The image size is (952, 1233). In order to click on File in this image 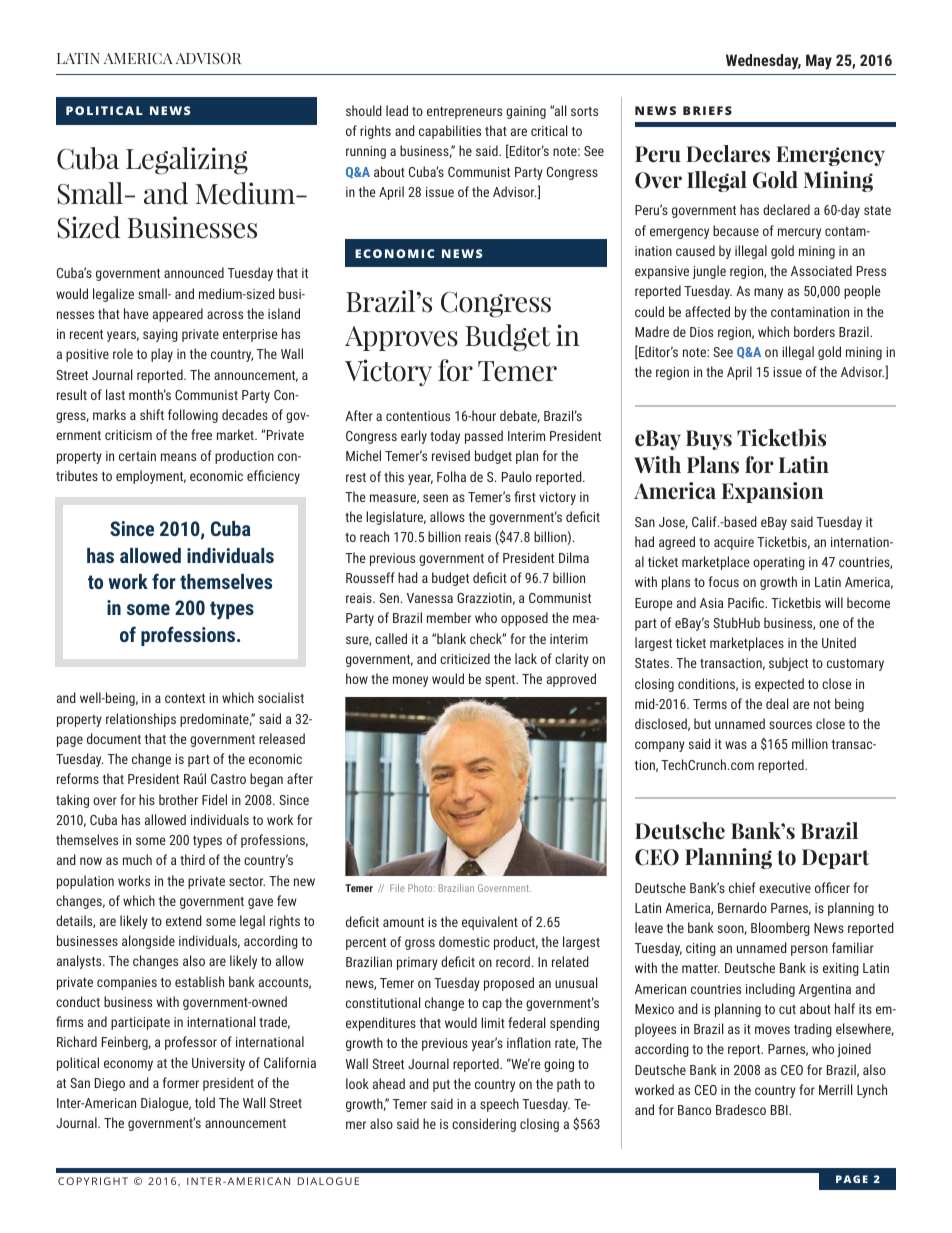, I will do `click(397, 888)`.
